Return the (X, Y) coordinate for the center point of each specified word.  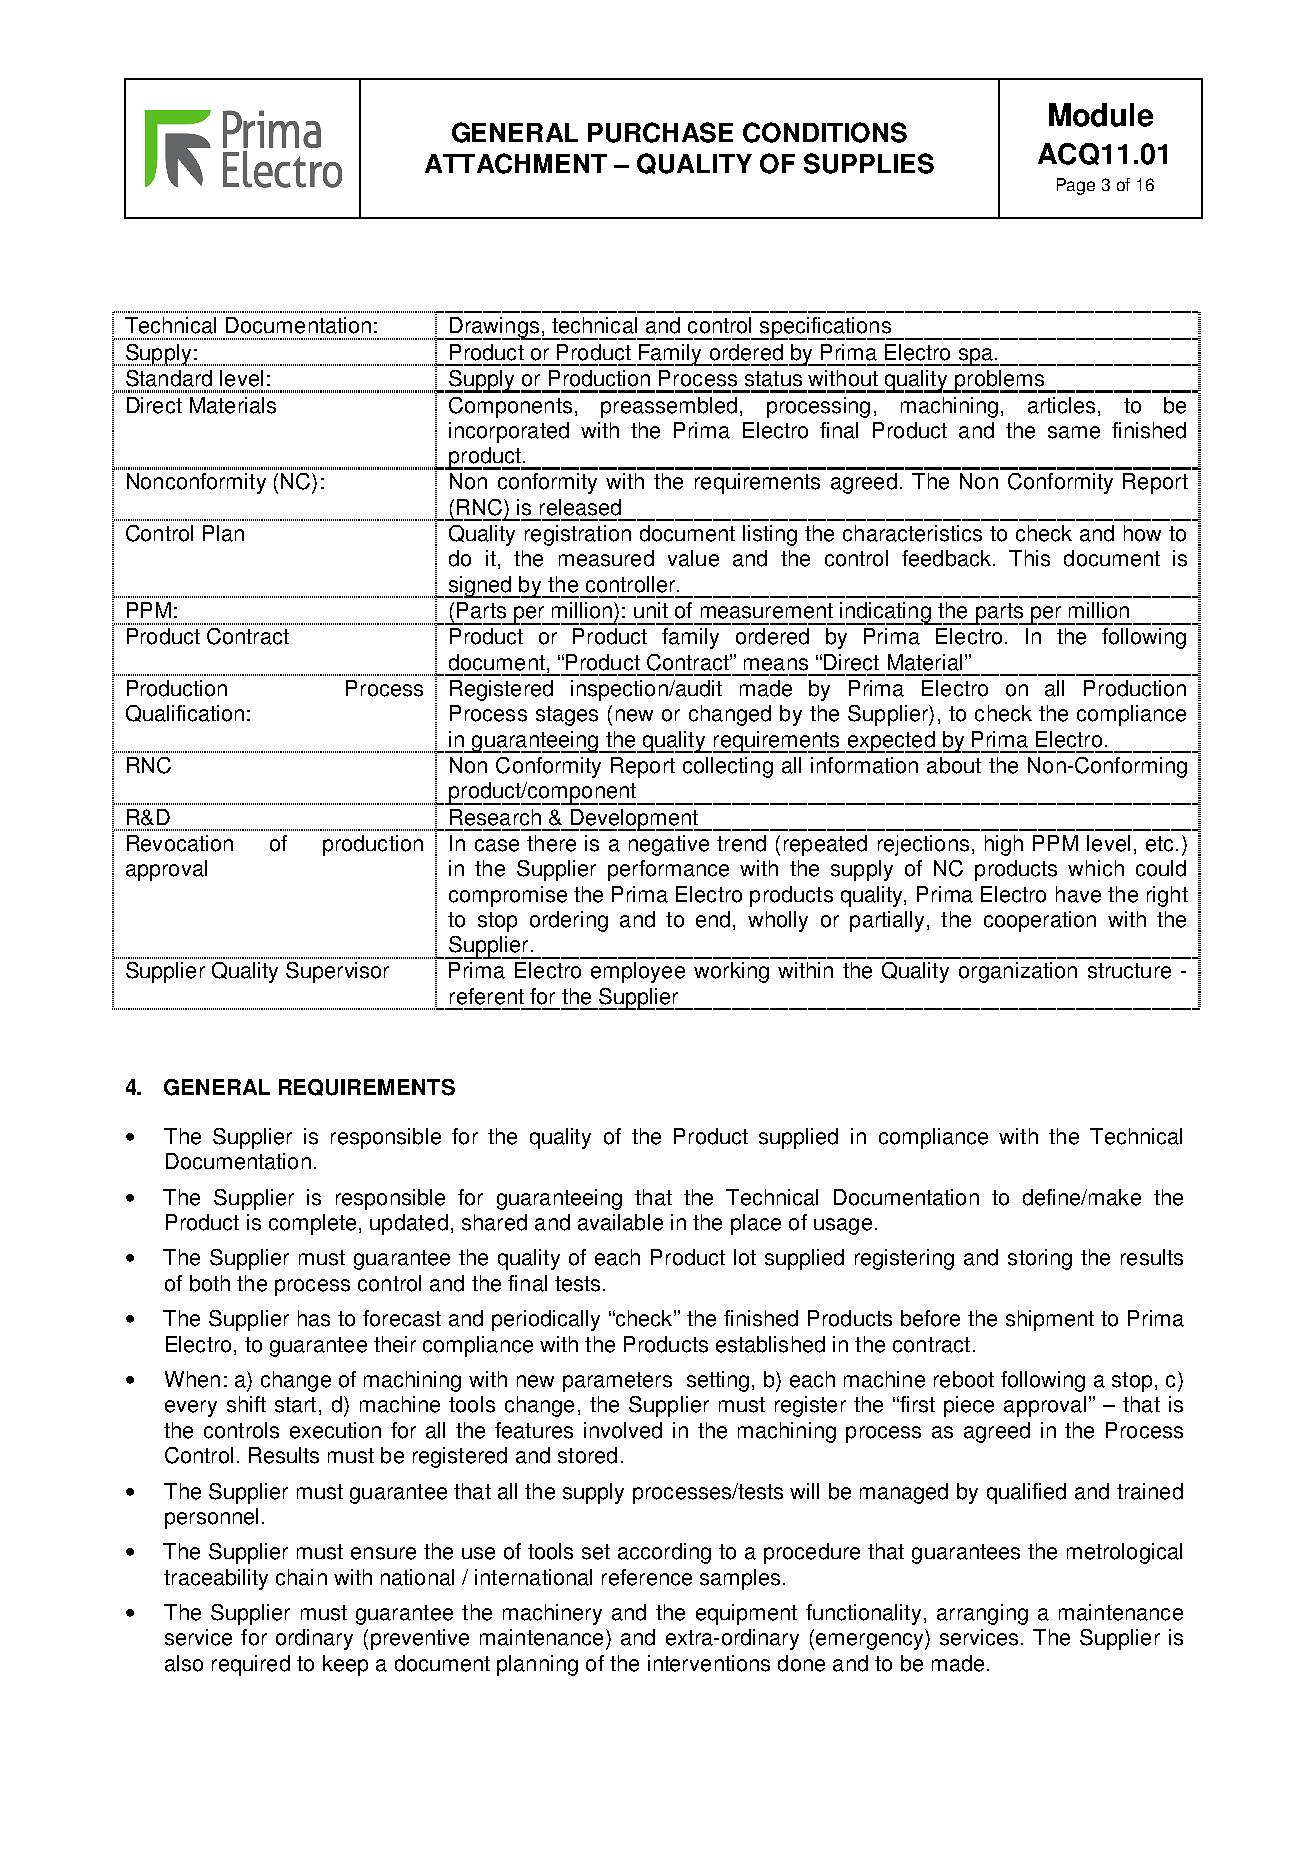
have (1078, 894)
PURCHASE (660, 132)
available (620, 1222)
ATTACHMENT (516, 163)
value (693, 558)
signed (480, 587)
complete (312, 1224)
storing (1040, 1259)
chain (301, 1577)
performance (668, 870)
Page (1076, 186)
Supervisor (337, 972)
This (1029, 558)
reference (647, 1577)
